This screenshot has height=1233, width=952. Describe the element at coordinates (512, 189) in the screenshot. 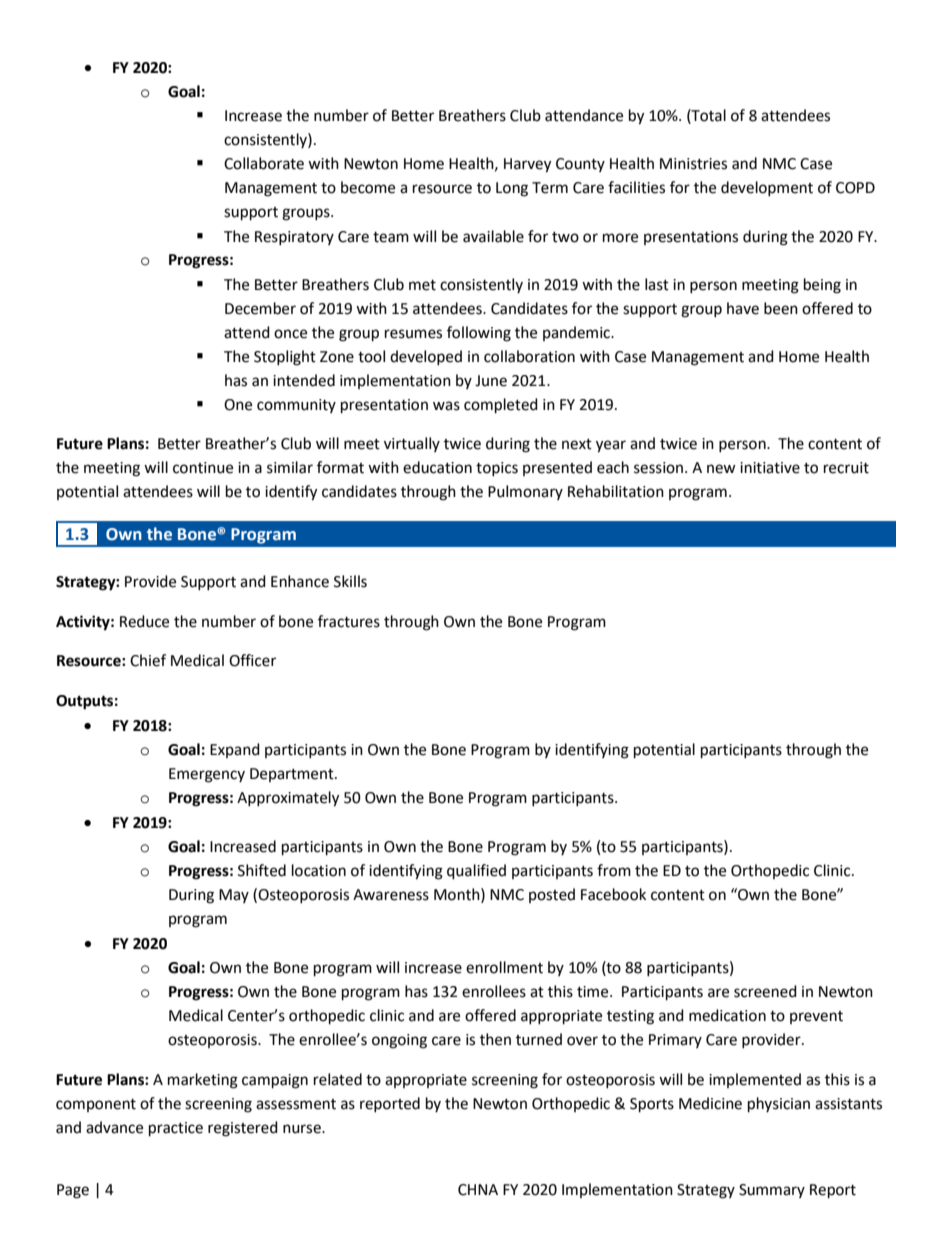

I see `Long` at that location.
